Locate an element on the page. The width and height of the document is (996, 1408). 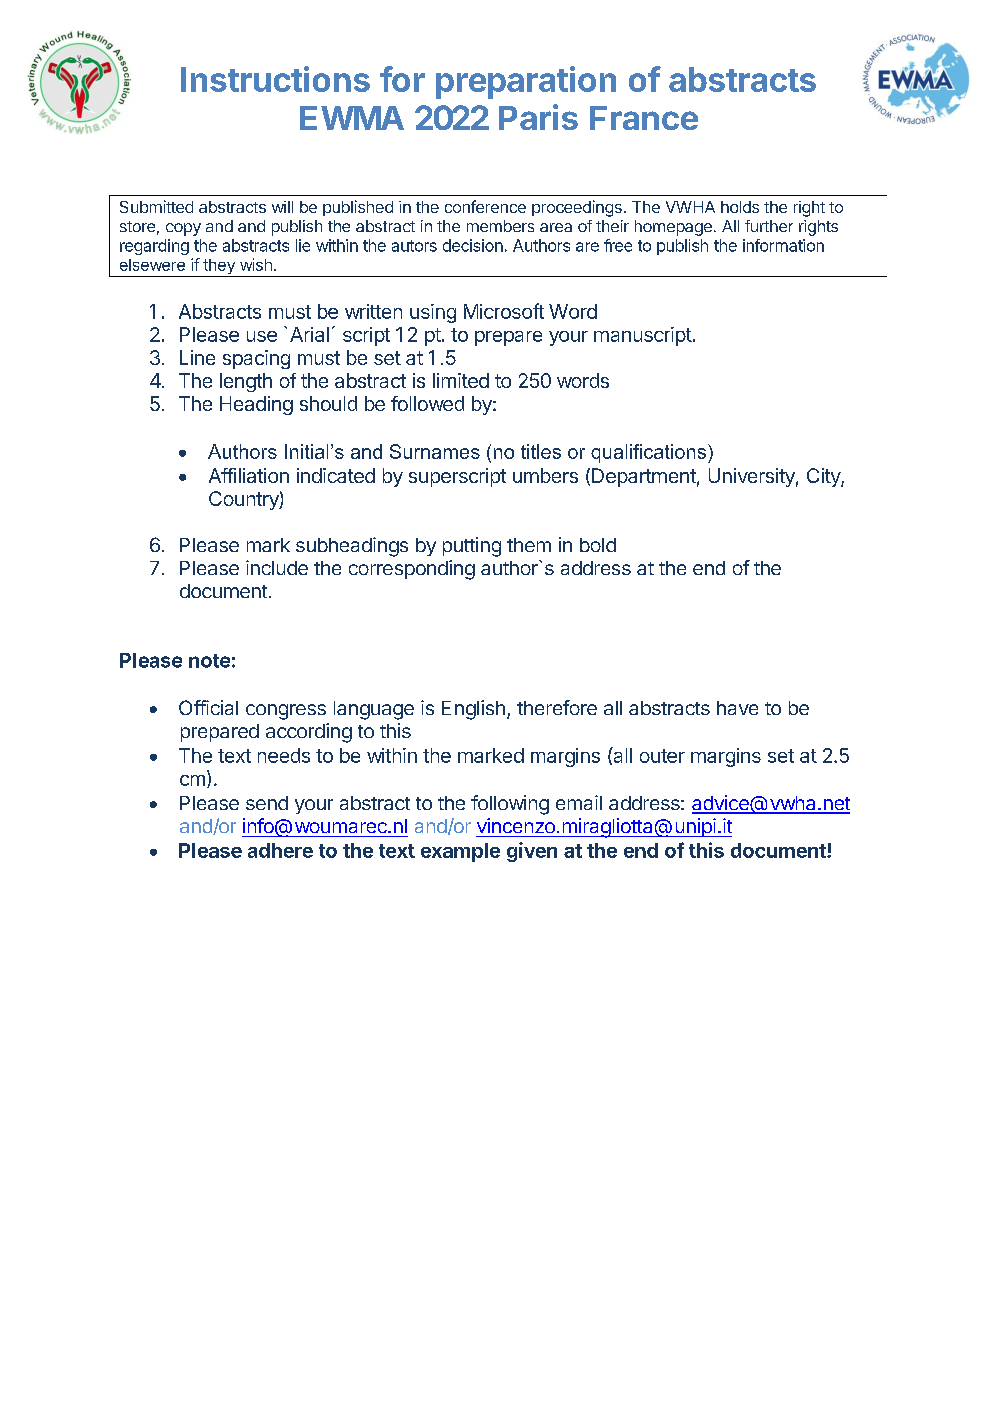
Affiliation is located at coordinates (249, 475).
